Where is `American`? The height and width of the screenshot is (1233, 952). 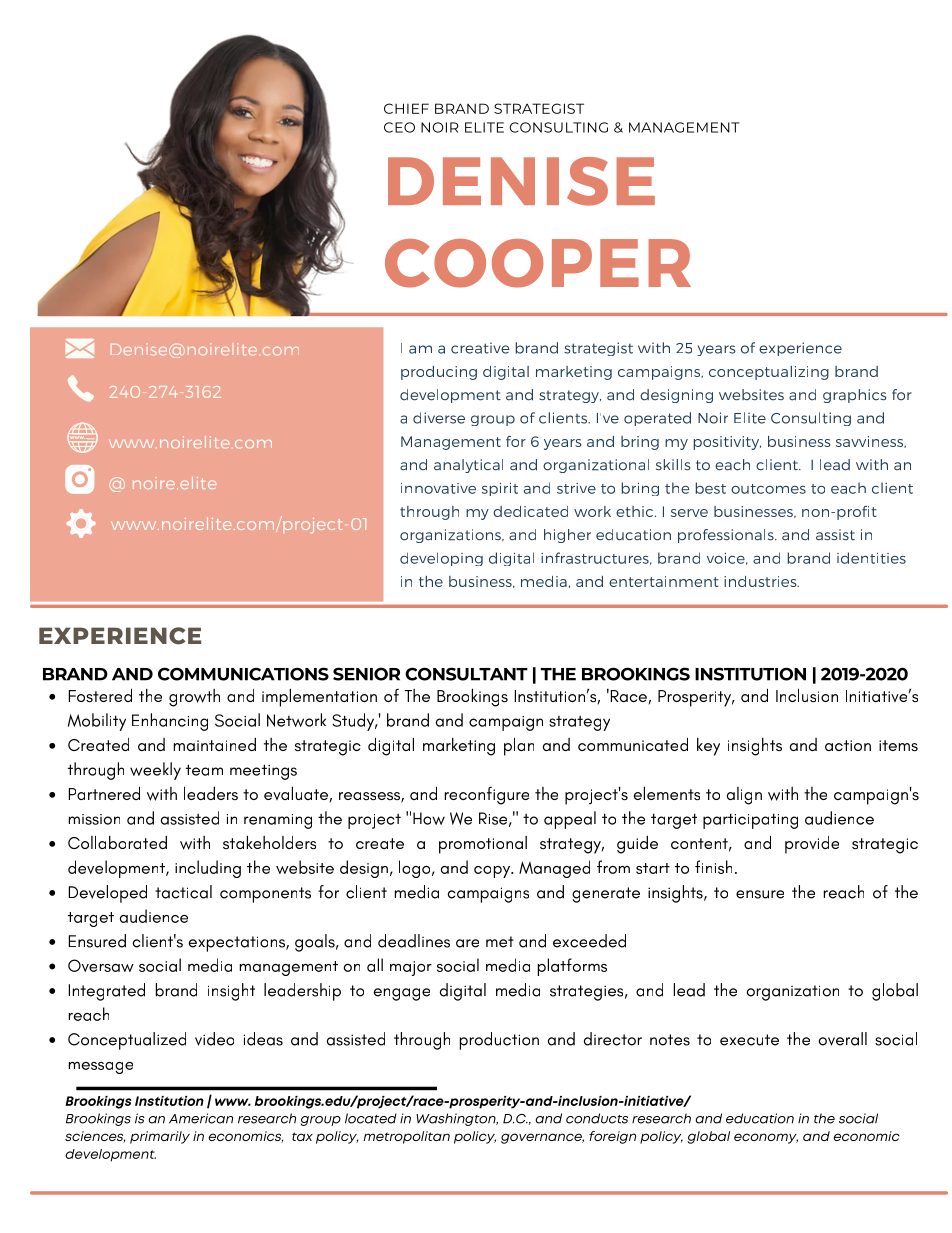
American is located at coordinates (201, 1118).
